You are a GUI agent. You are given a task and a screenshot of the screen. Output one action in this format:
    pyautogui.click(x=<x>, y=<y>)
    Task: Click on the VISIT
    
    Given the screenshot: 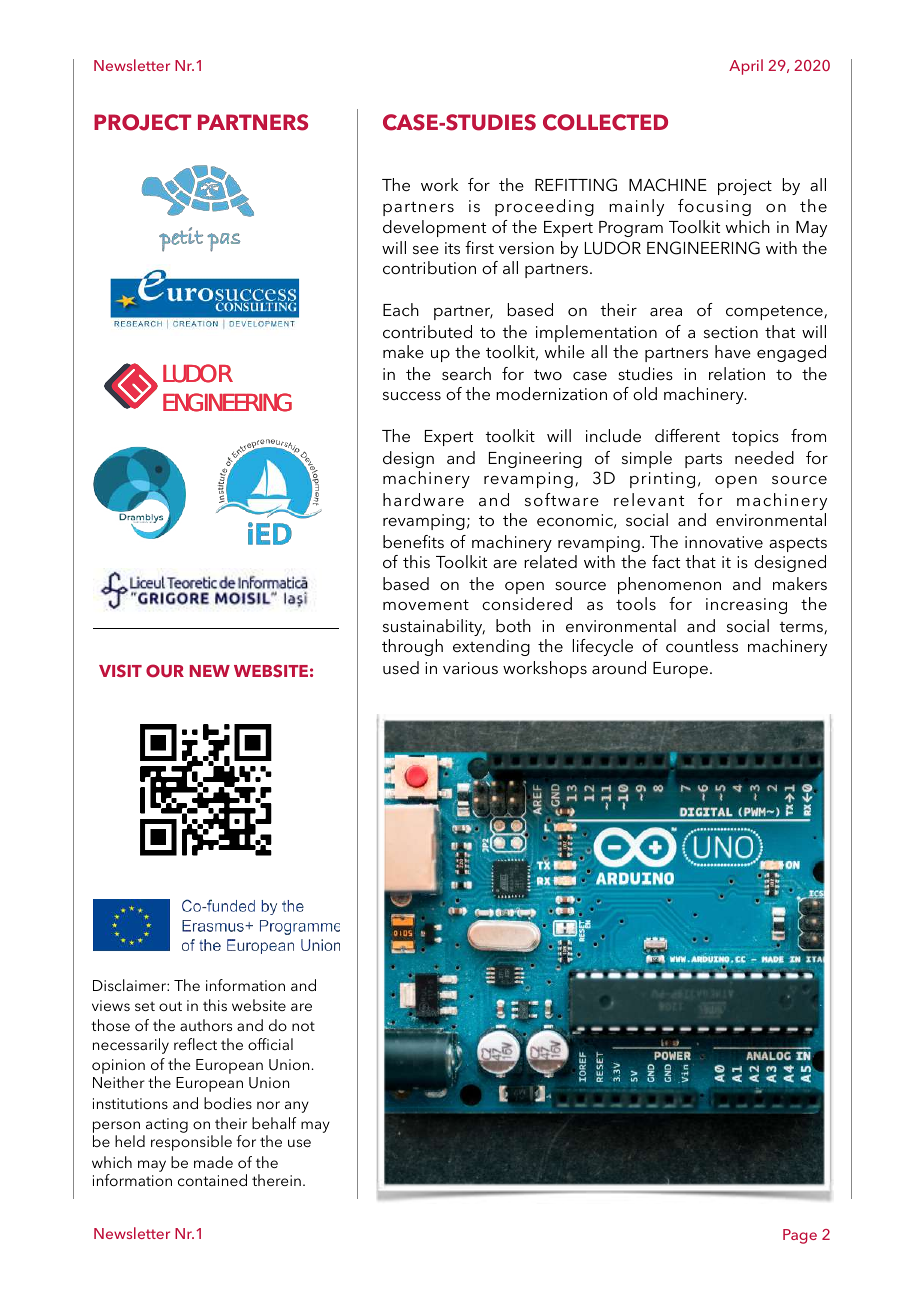 What is the action you would take?
    pyautogui.click(x=120, y=670)
